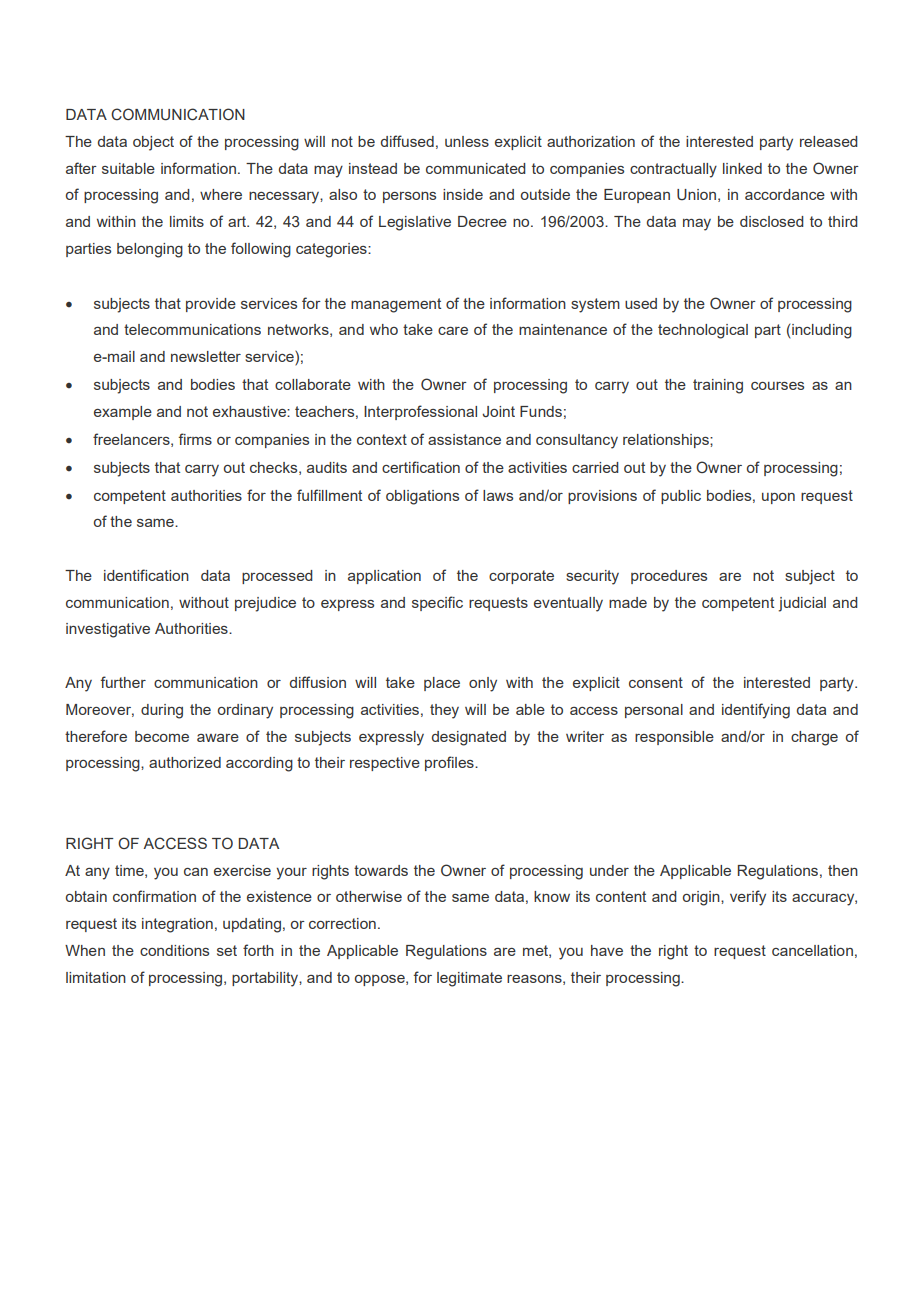 The image size is (924, 1308). I want to click on courses, so click(777, 386).
